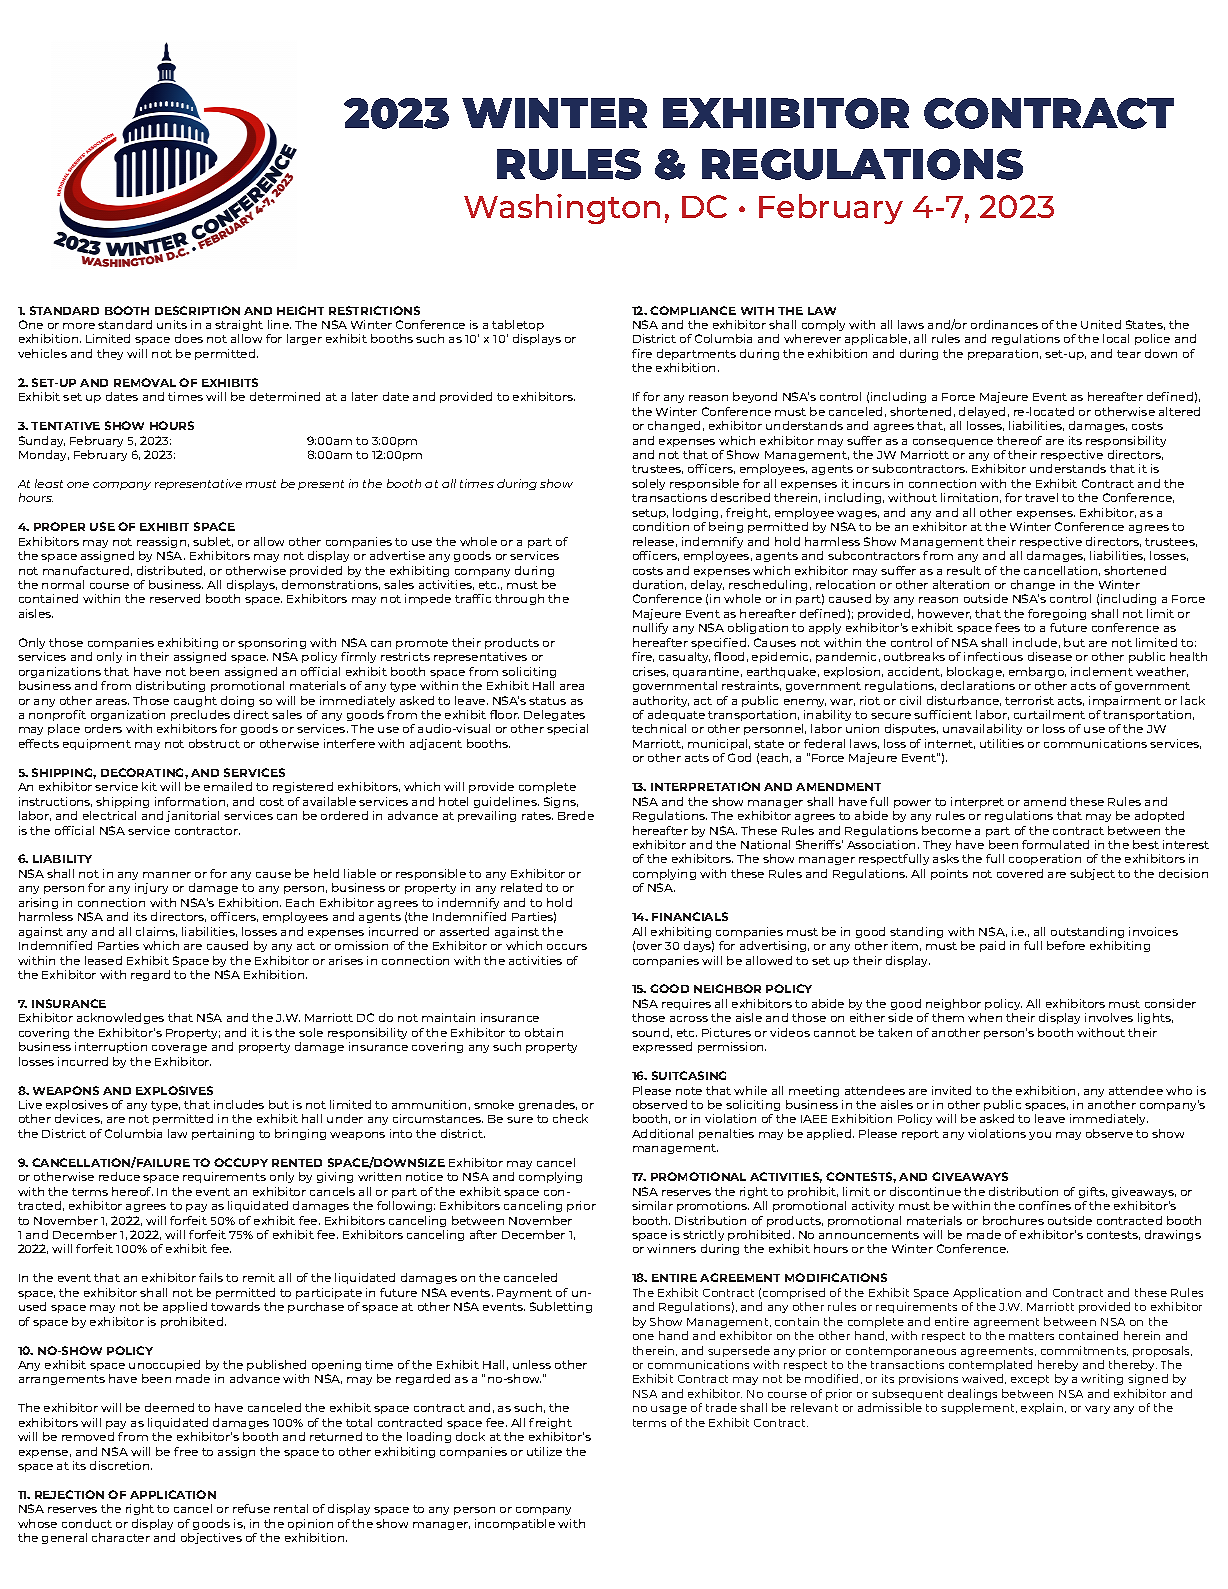 This document has height=1589, width=1228. Describe the element at coordinates (562, 209) in the document. I see `Washington` at that location.
